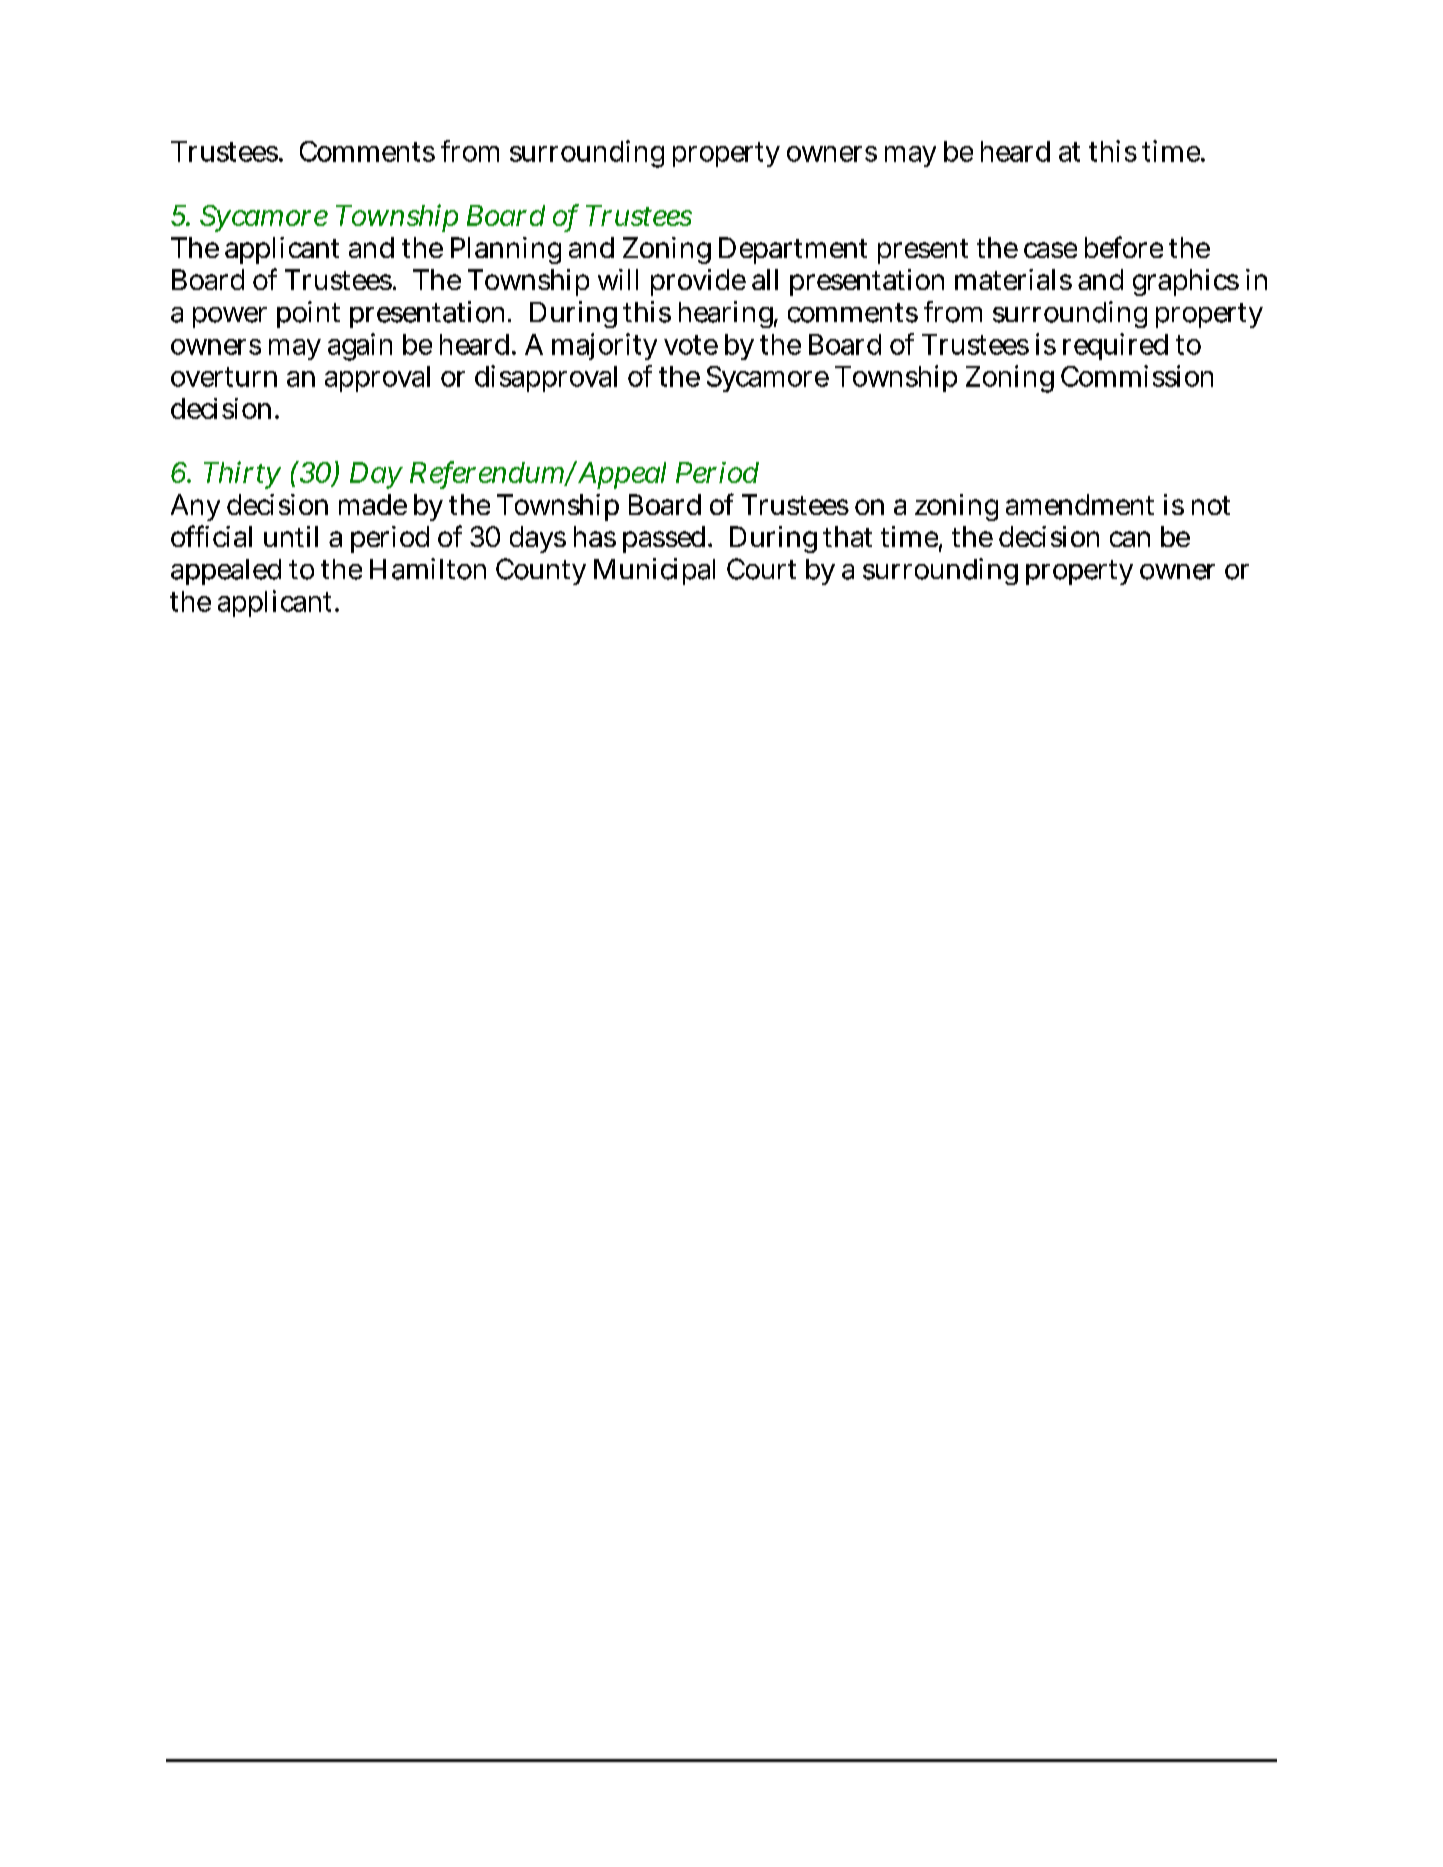 The height and width of the screenshot is (1867, 1443). I want to click on required, so click(1115, 346).
